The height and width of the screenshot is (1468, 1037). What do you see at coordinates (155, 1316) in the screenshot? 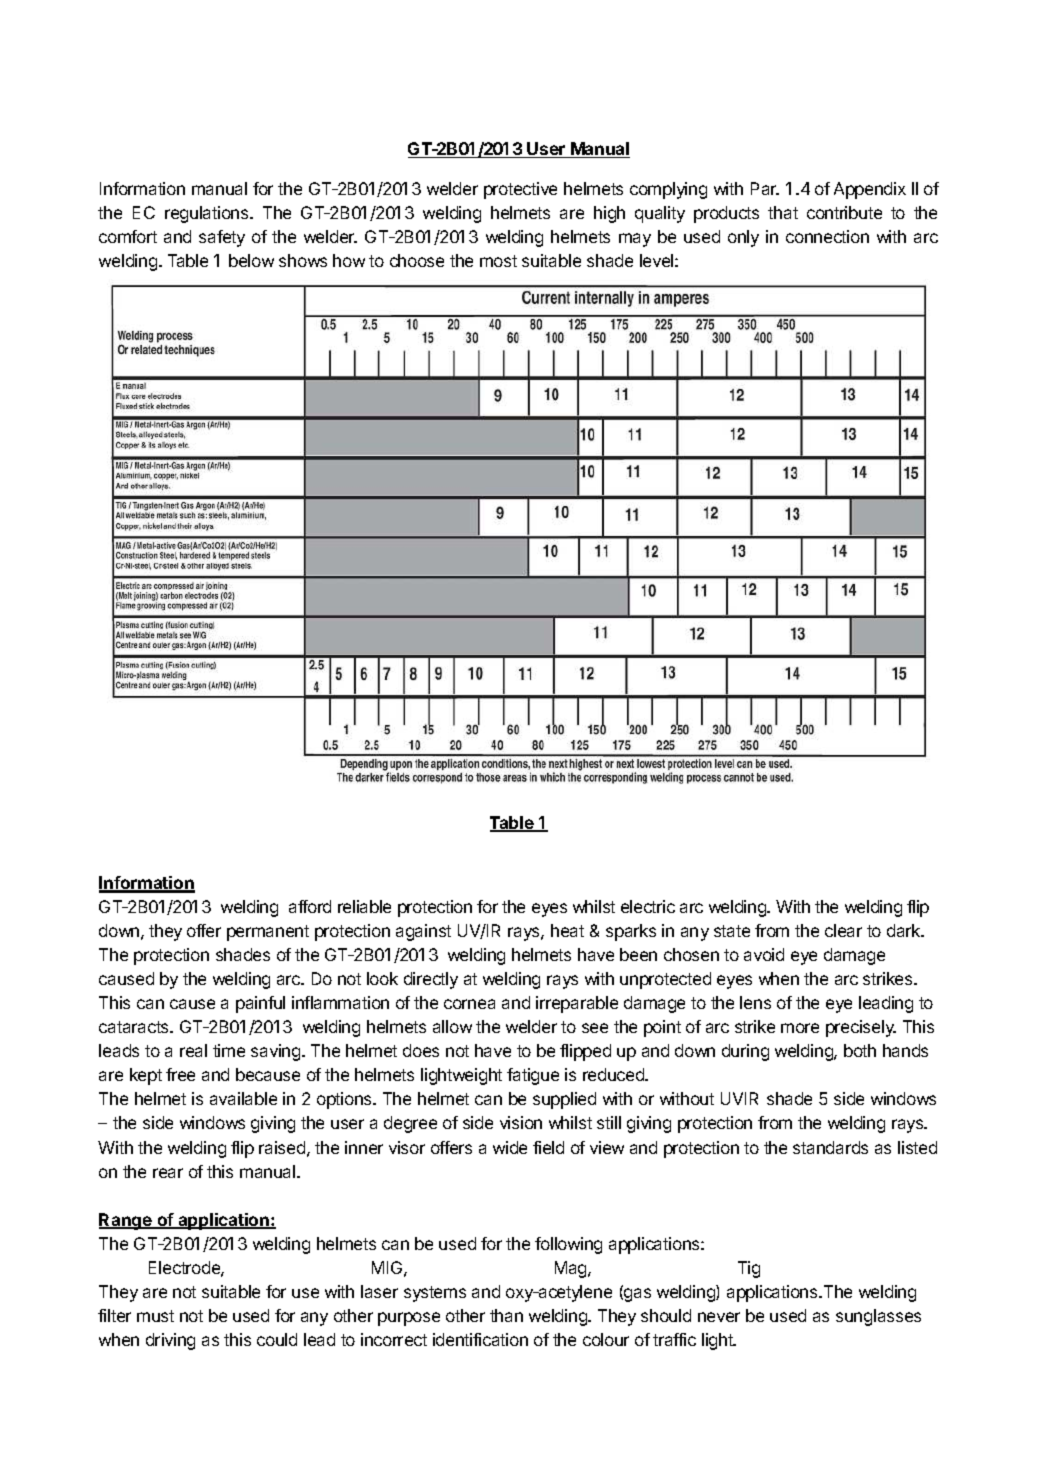
I see `must` at bounding box center [155, 1316].
